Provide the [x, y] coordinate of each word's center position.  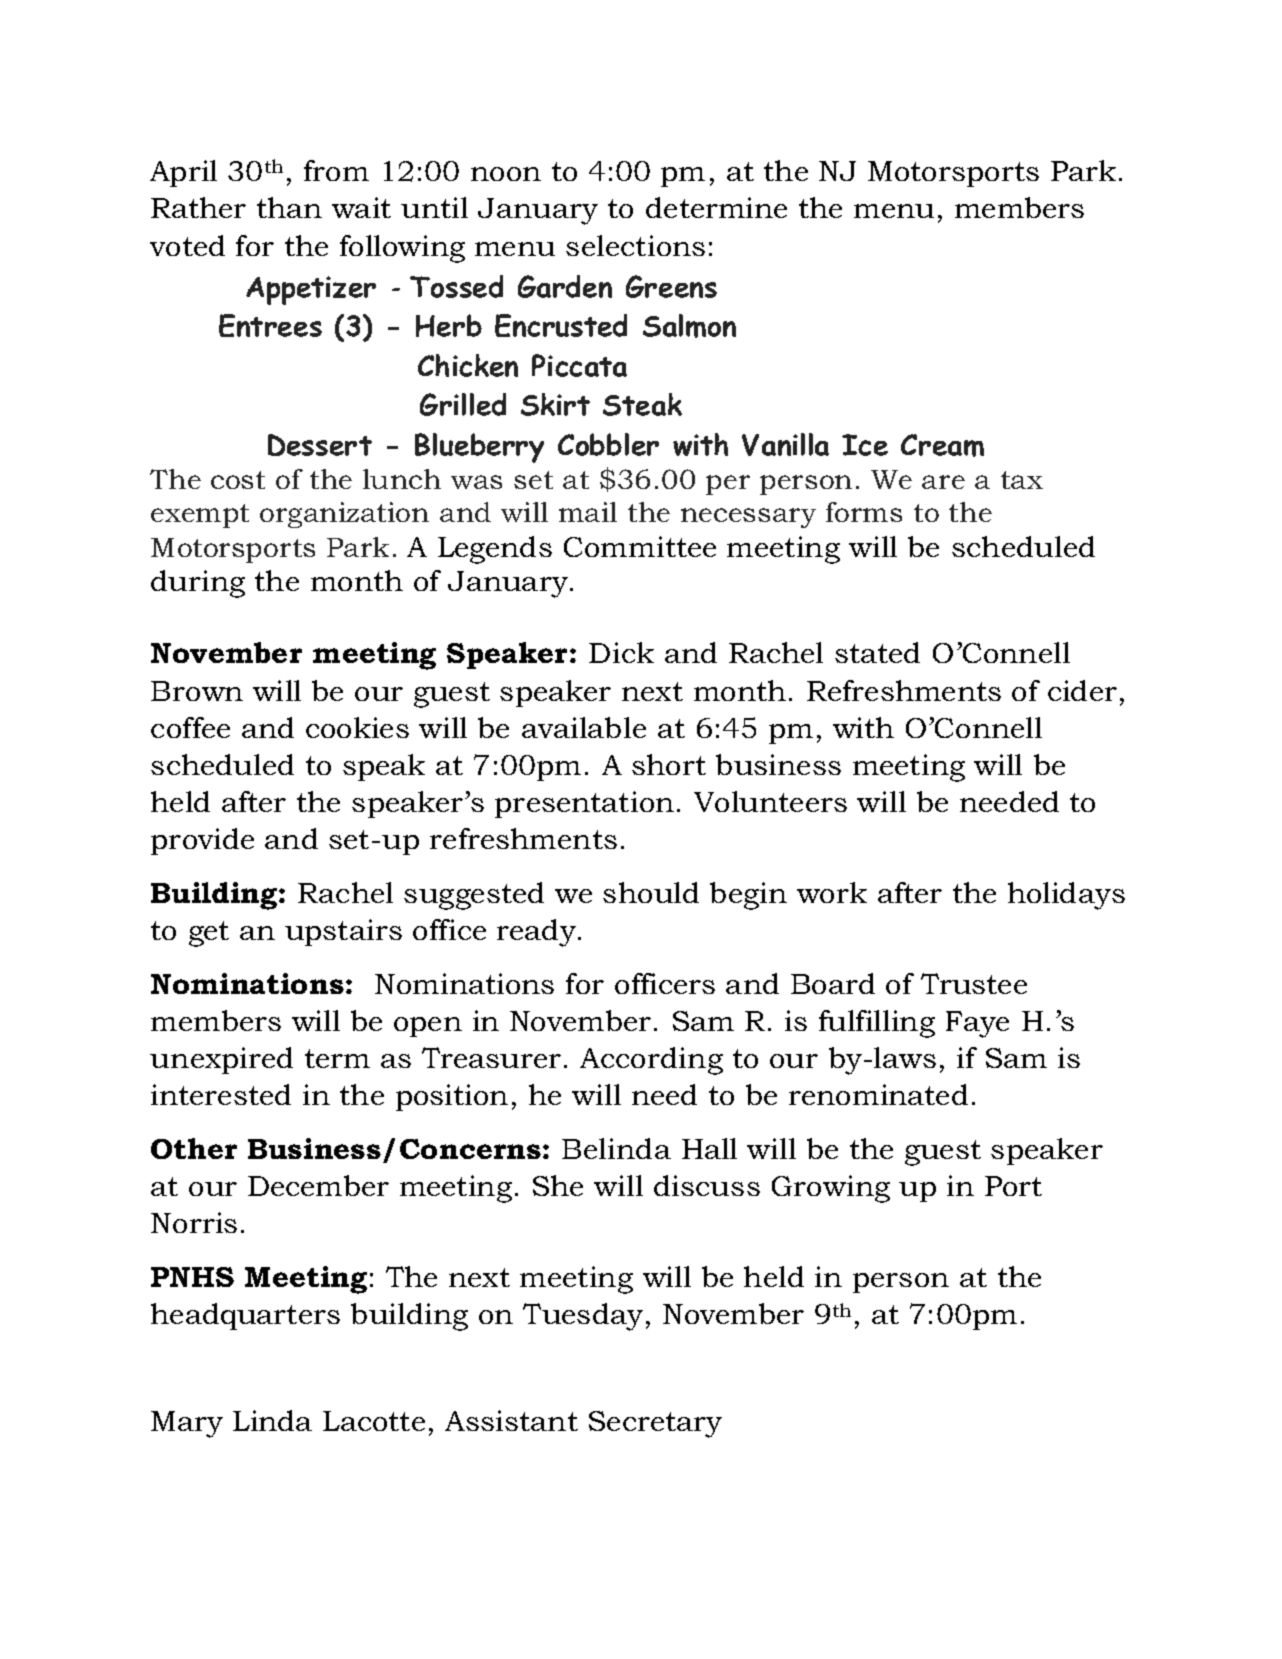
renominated [878, 1094]
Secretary [655, 1424]
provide [202, 841]
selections [635, 245]
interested [221, 1094]
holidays [1066, 896]
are [943, 482]
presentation [584, 804]
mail [588, 512]
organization [344, 515]
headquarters [245, 1316]
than [289, 207]
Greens [671, 286]
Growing [831, 1189]
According [651, 1061]
